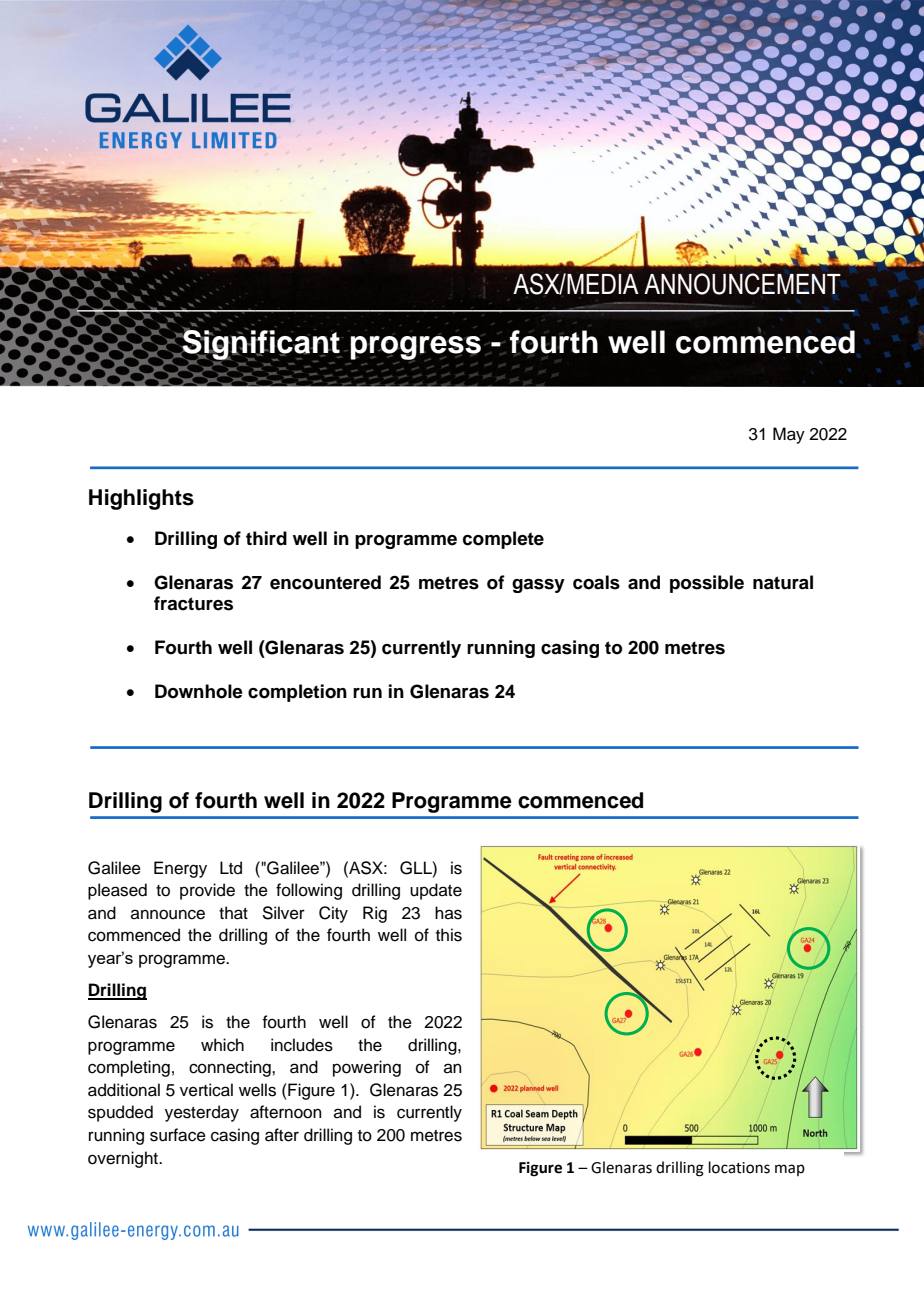  I want to click on progress, so click(415, 348).
